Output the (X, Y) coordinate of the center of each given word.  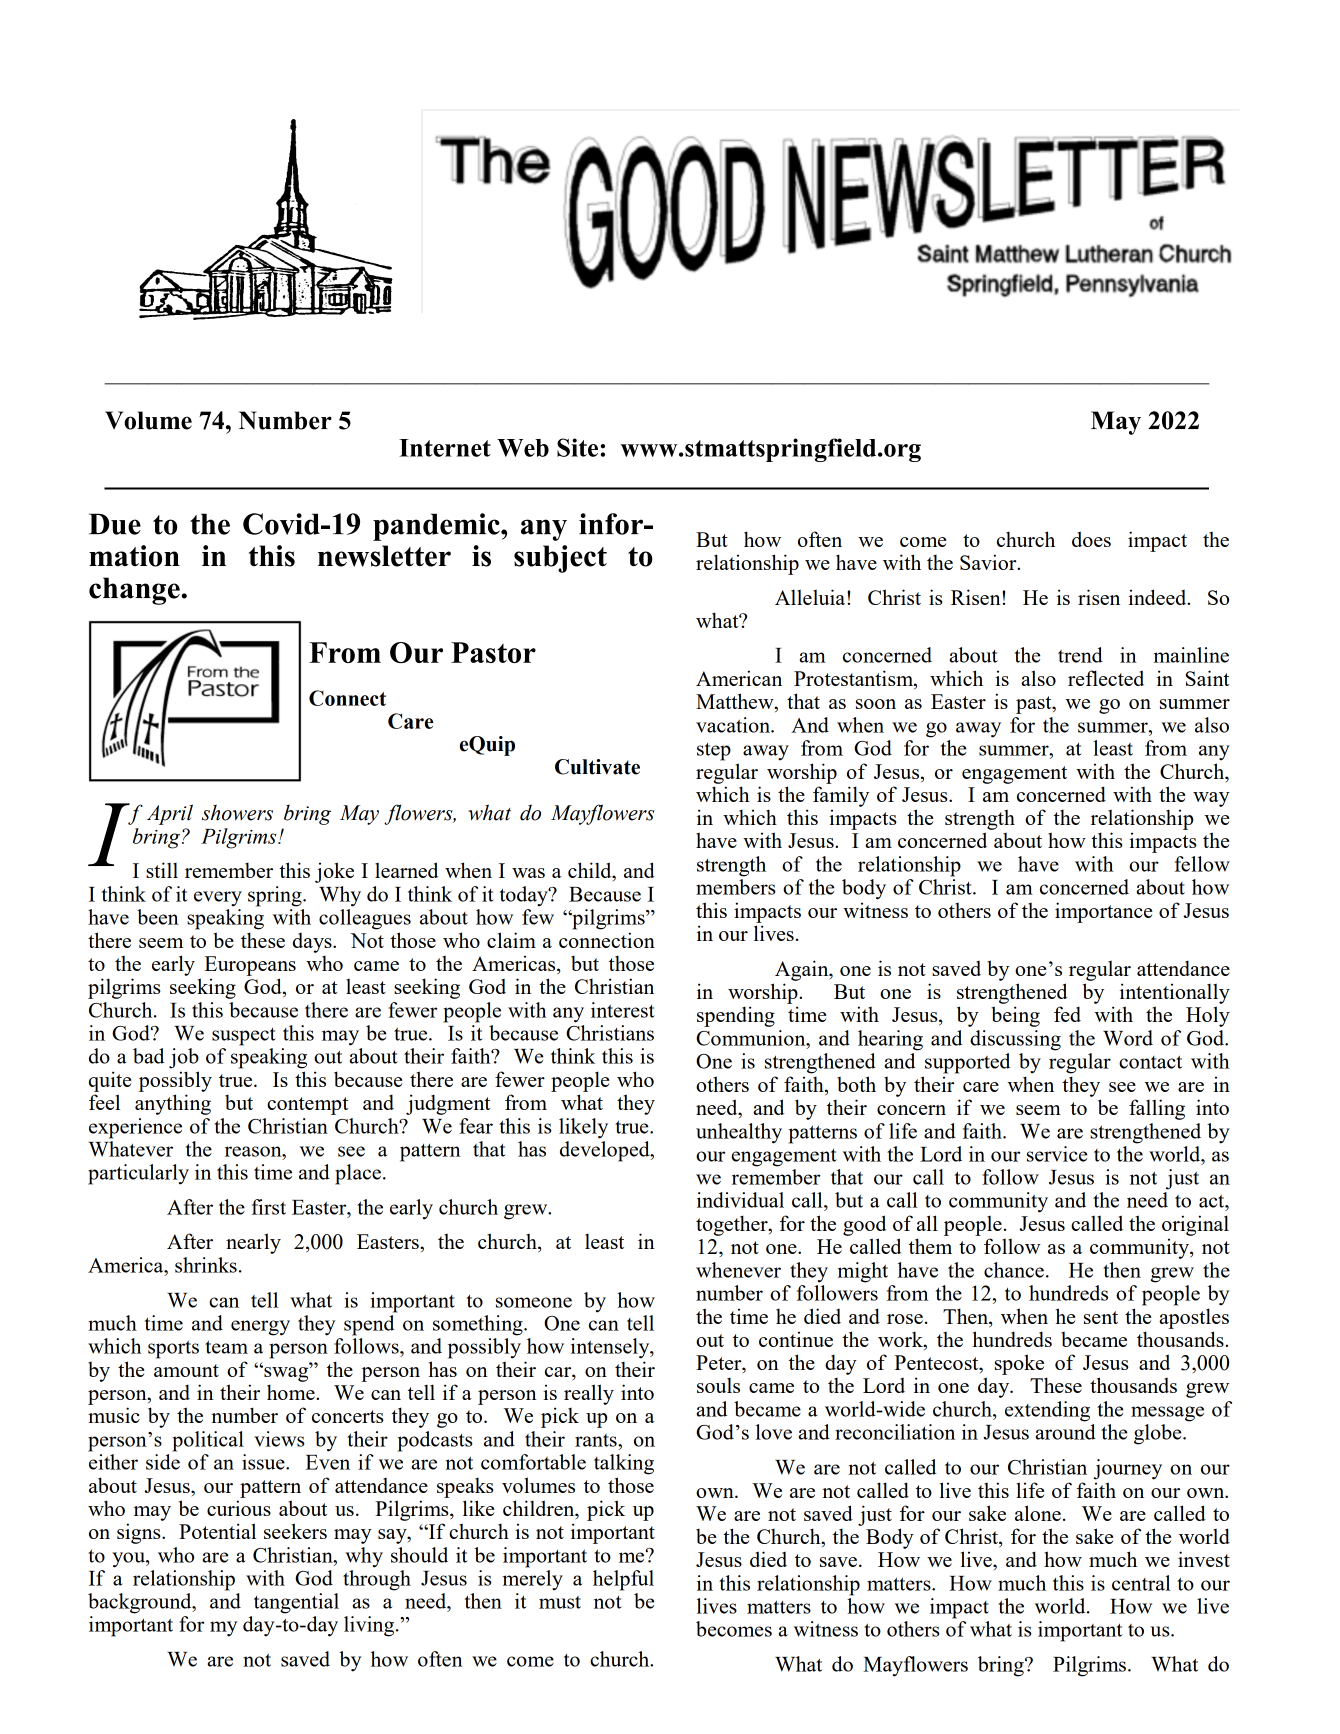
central (1141, 1583)
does (1091, 539)
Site (579, 447)
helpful (623, 1580)
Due (115, 524)
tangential (296, 1603)
